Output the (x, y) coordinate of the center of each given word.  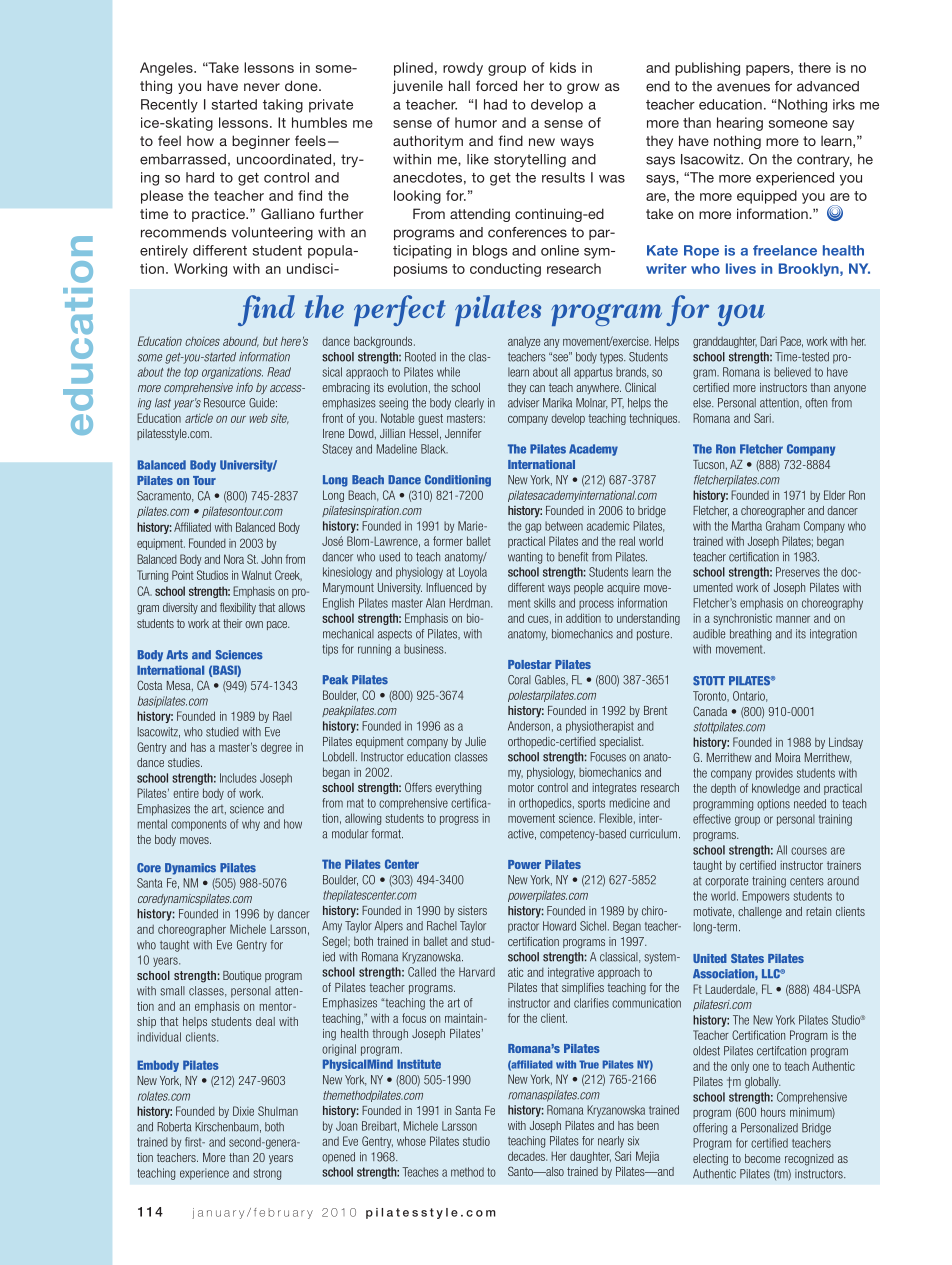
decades (527, 1156)
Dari (768, 341)
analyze (524, 342)
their (232, 623)
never (262, 87)
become (762, 1158)
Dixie (243, 1111)
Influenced (449, 587)
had (495, 104)
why (251, 825)
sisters (472, 910)
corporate (726, 882)
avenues (743, 87)
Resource (224, 403)
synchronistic (742, 619)
